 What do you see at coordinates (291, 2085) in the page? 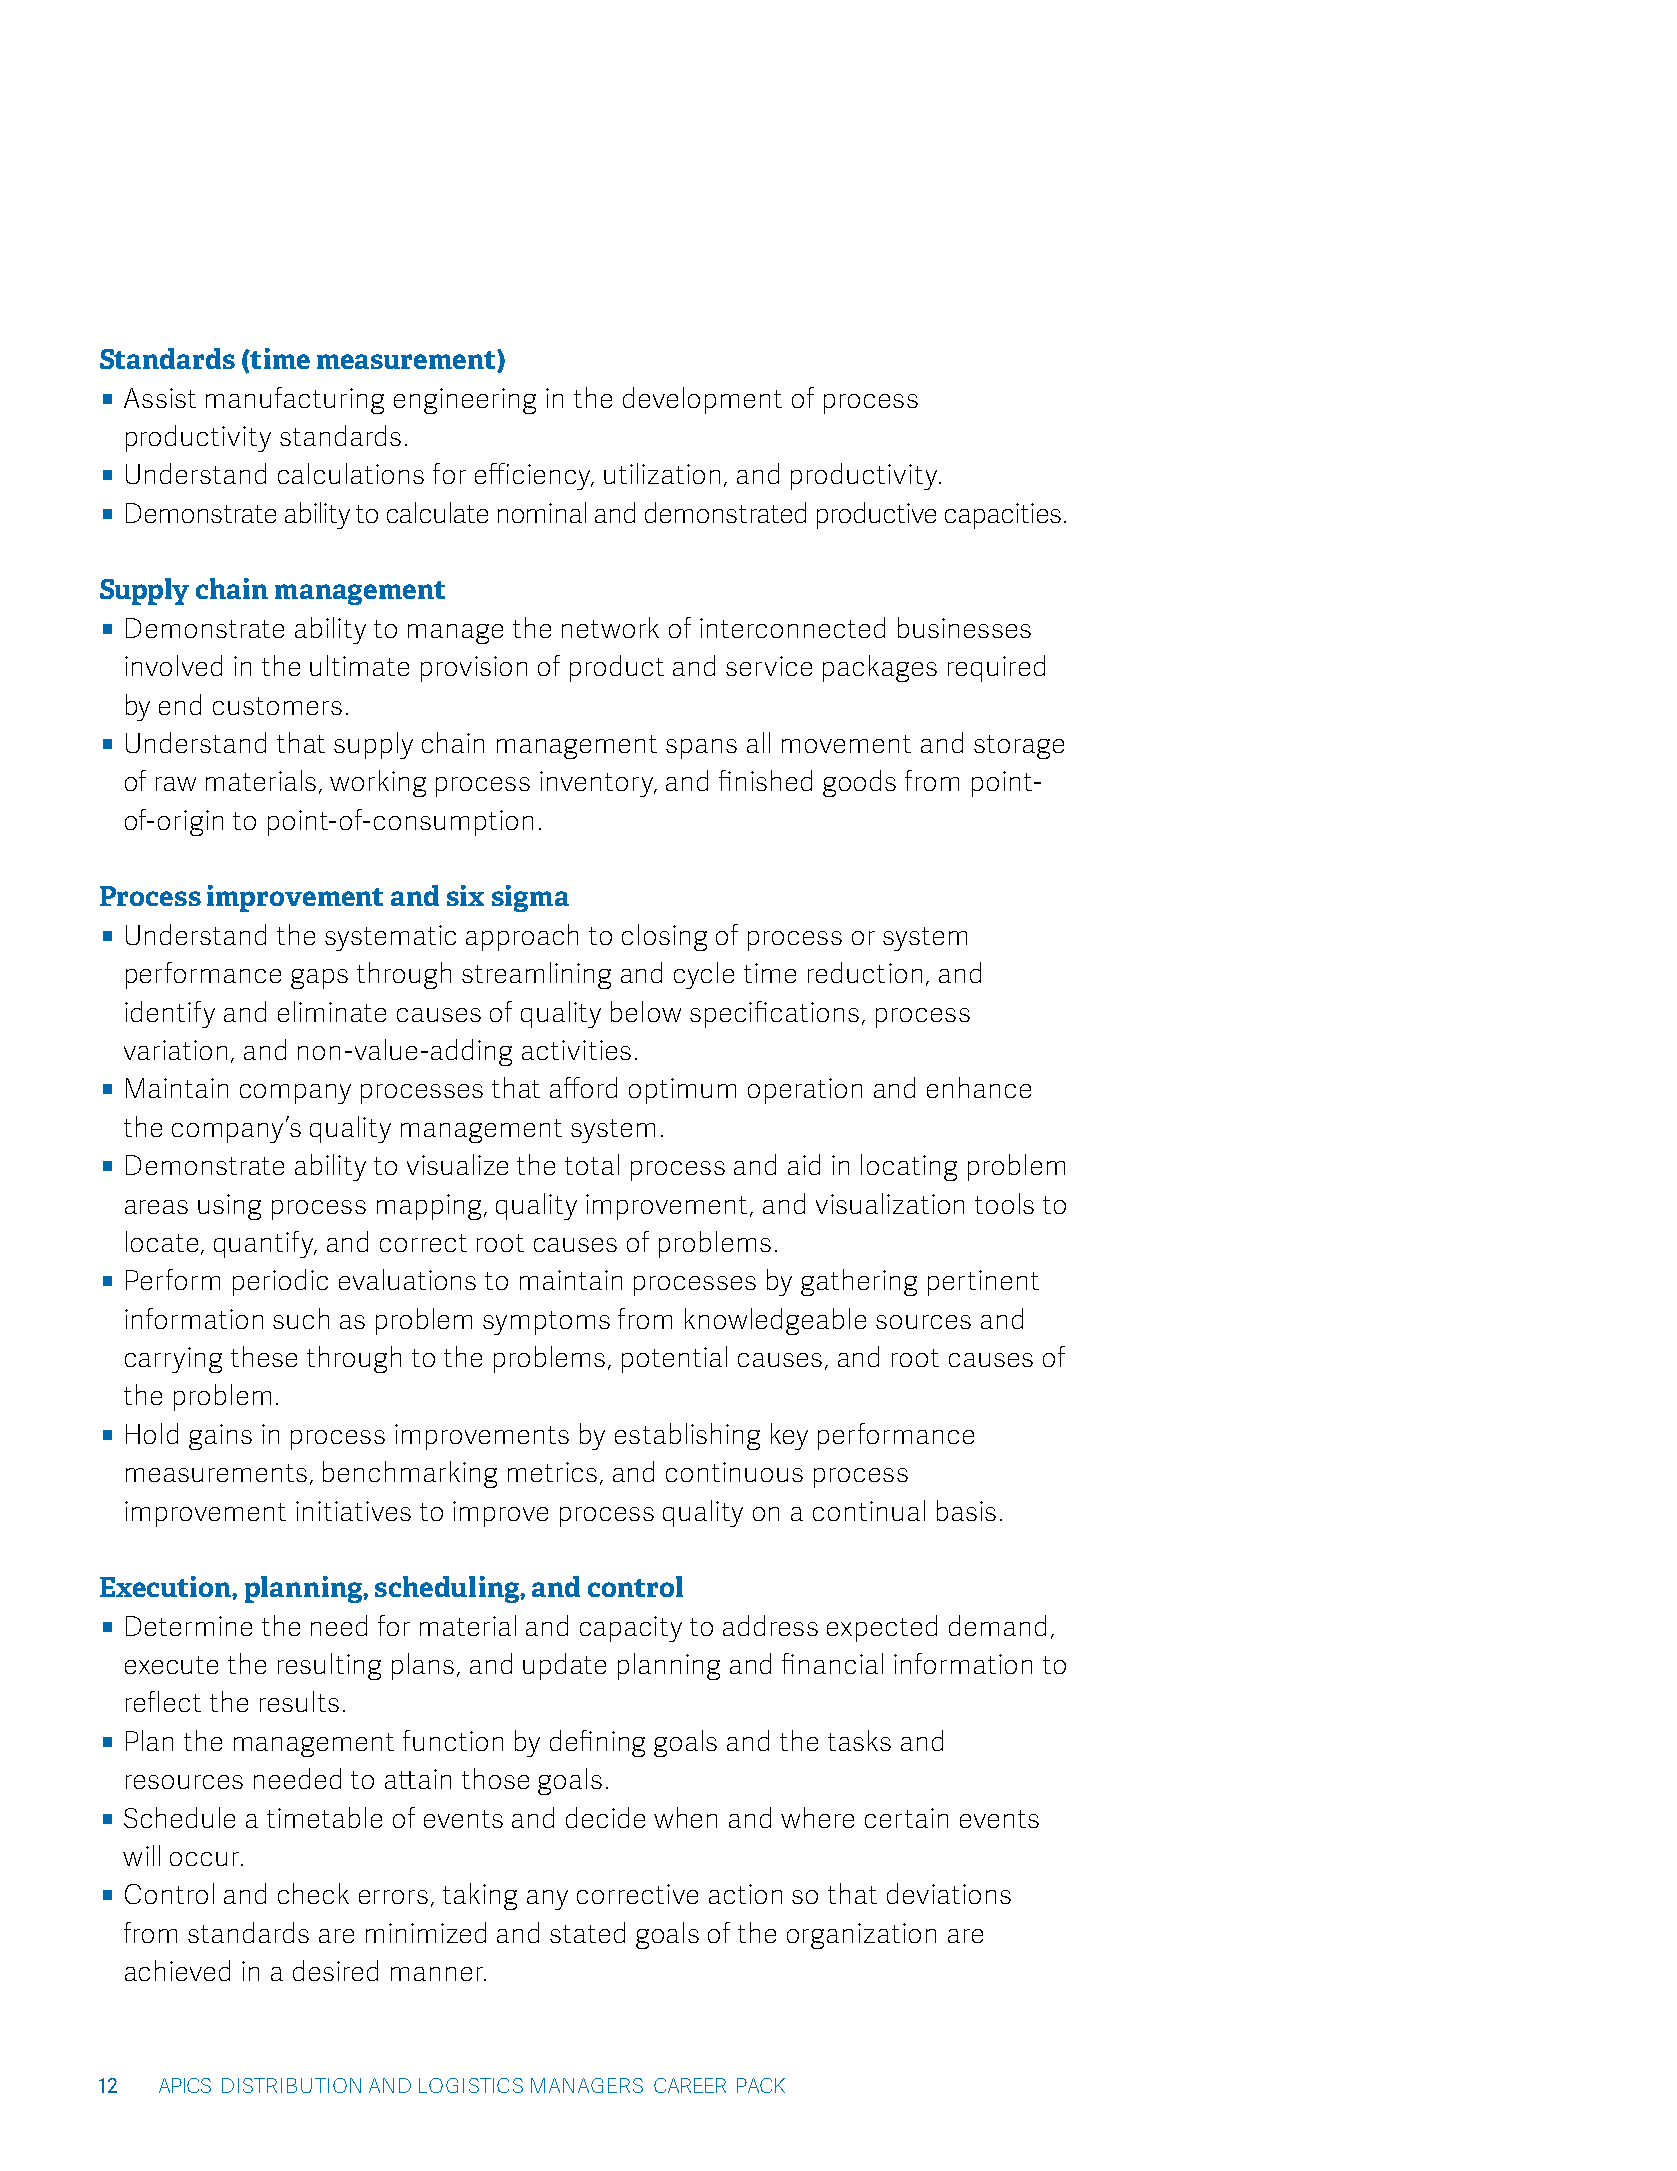
I see `DISTRIBUTION` at bounding box center [291, 2085].
